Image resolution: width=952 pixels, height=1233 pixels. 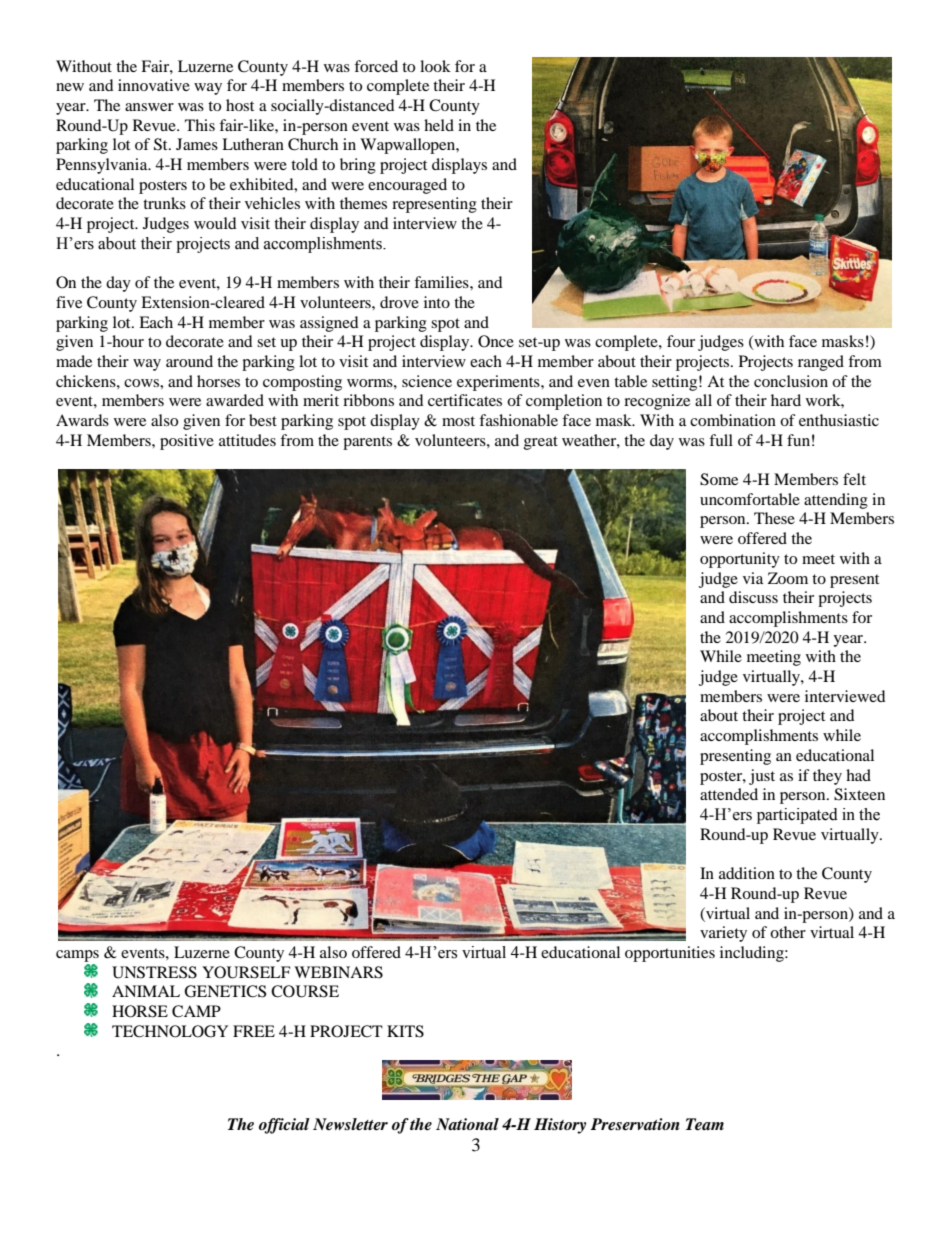 What do you see at coordinates (435, 66) in the screenshot?
I see `look` at bounding box center [435, 66].
